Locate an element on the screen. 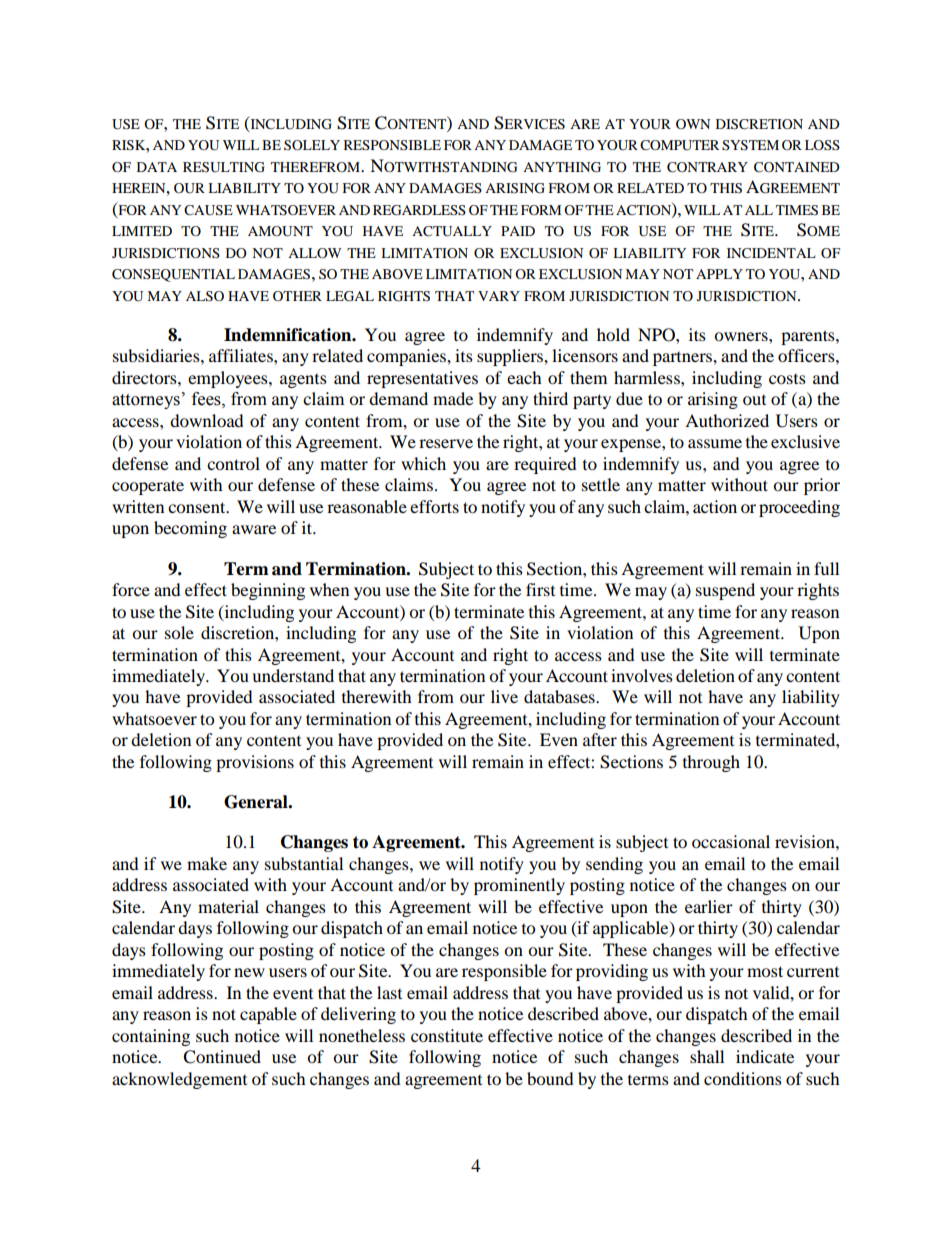 The width and height of the screenshot is (952, 1233). RESULTING is located at coordinates (224, 167).
